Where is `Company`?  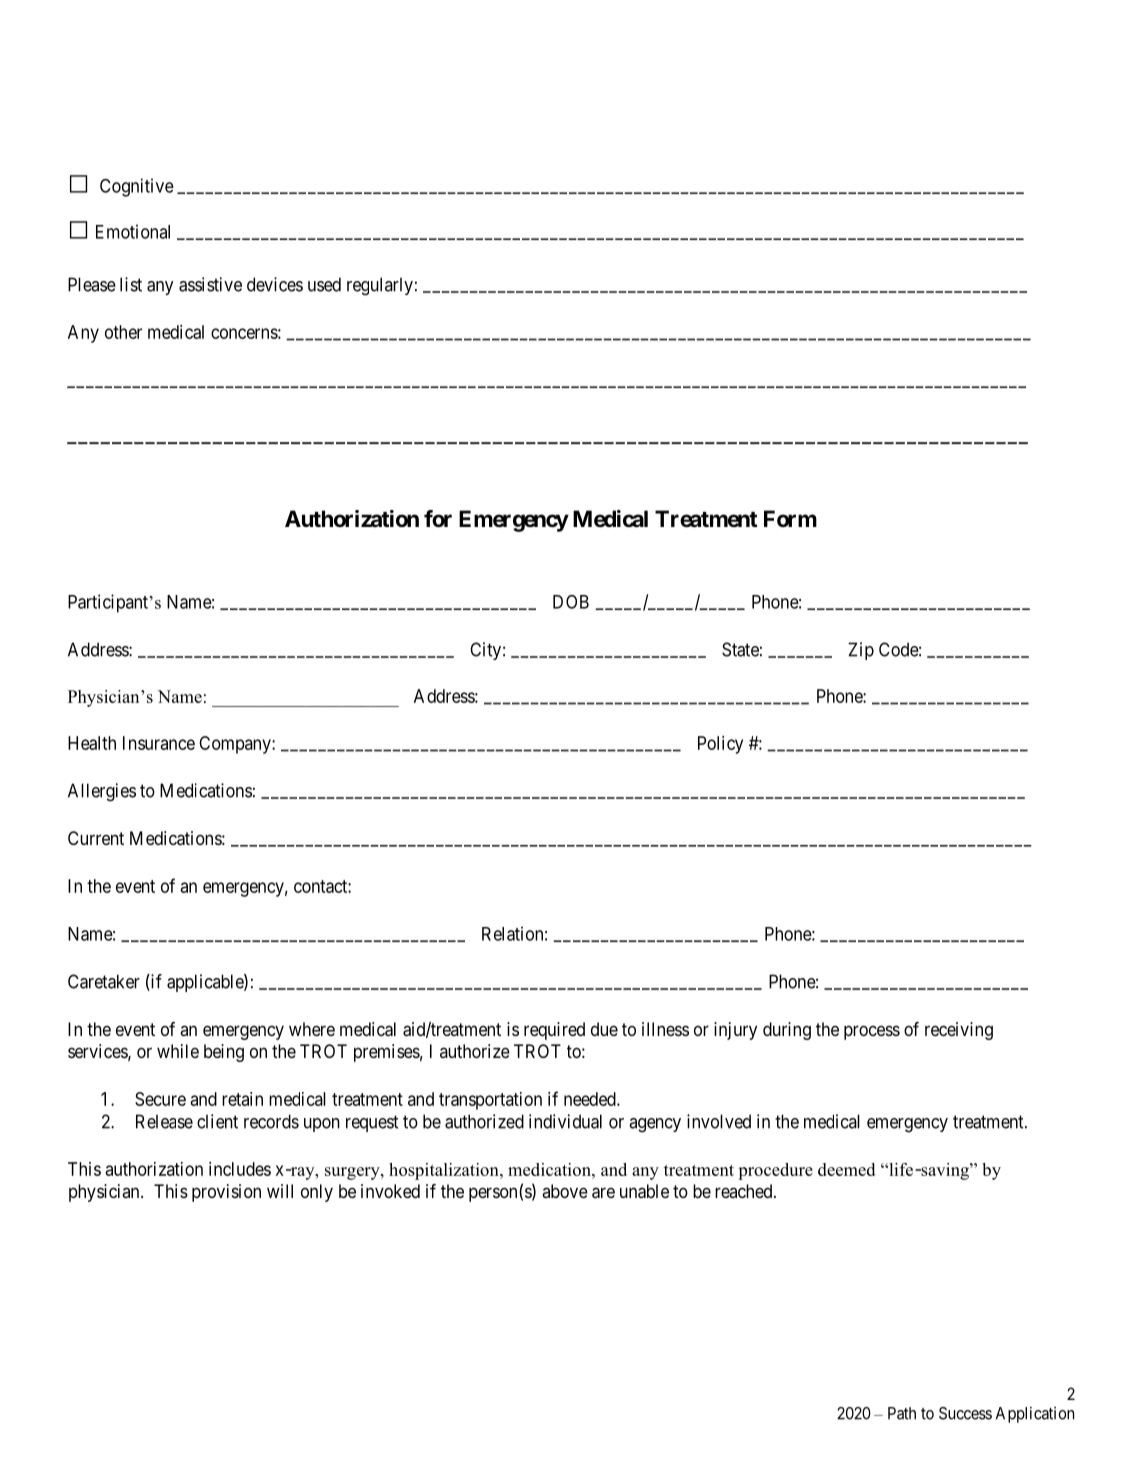 Company is located at coordinates (236, 745).
